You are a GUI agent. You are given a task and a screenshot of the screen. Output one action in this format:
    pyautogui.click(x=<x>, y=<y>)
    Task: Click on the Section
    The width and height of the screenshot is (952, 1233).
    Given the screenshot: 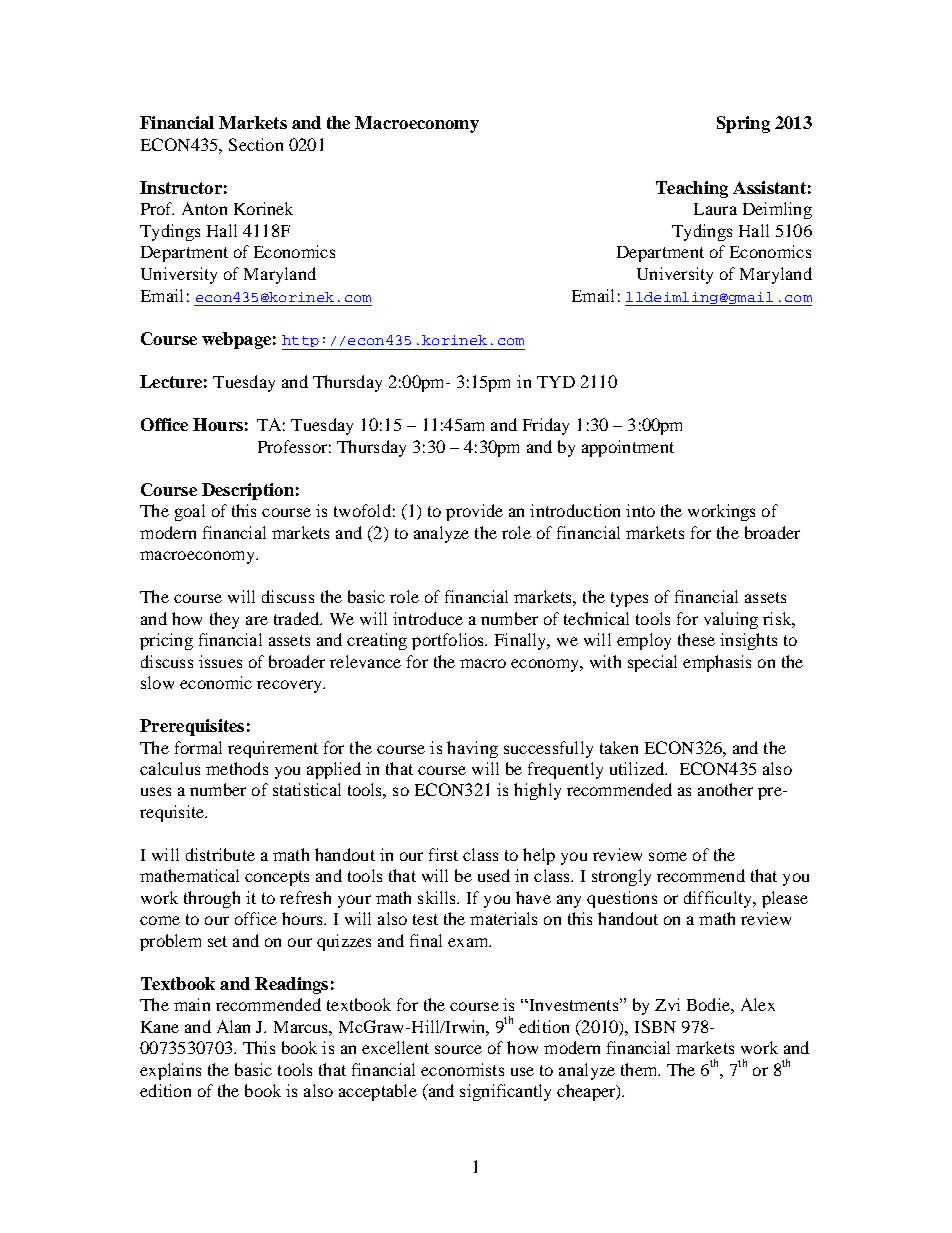 What is the action you would take?
    pyautogui.click(x=256, y=144)
